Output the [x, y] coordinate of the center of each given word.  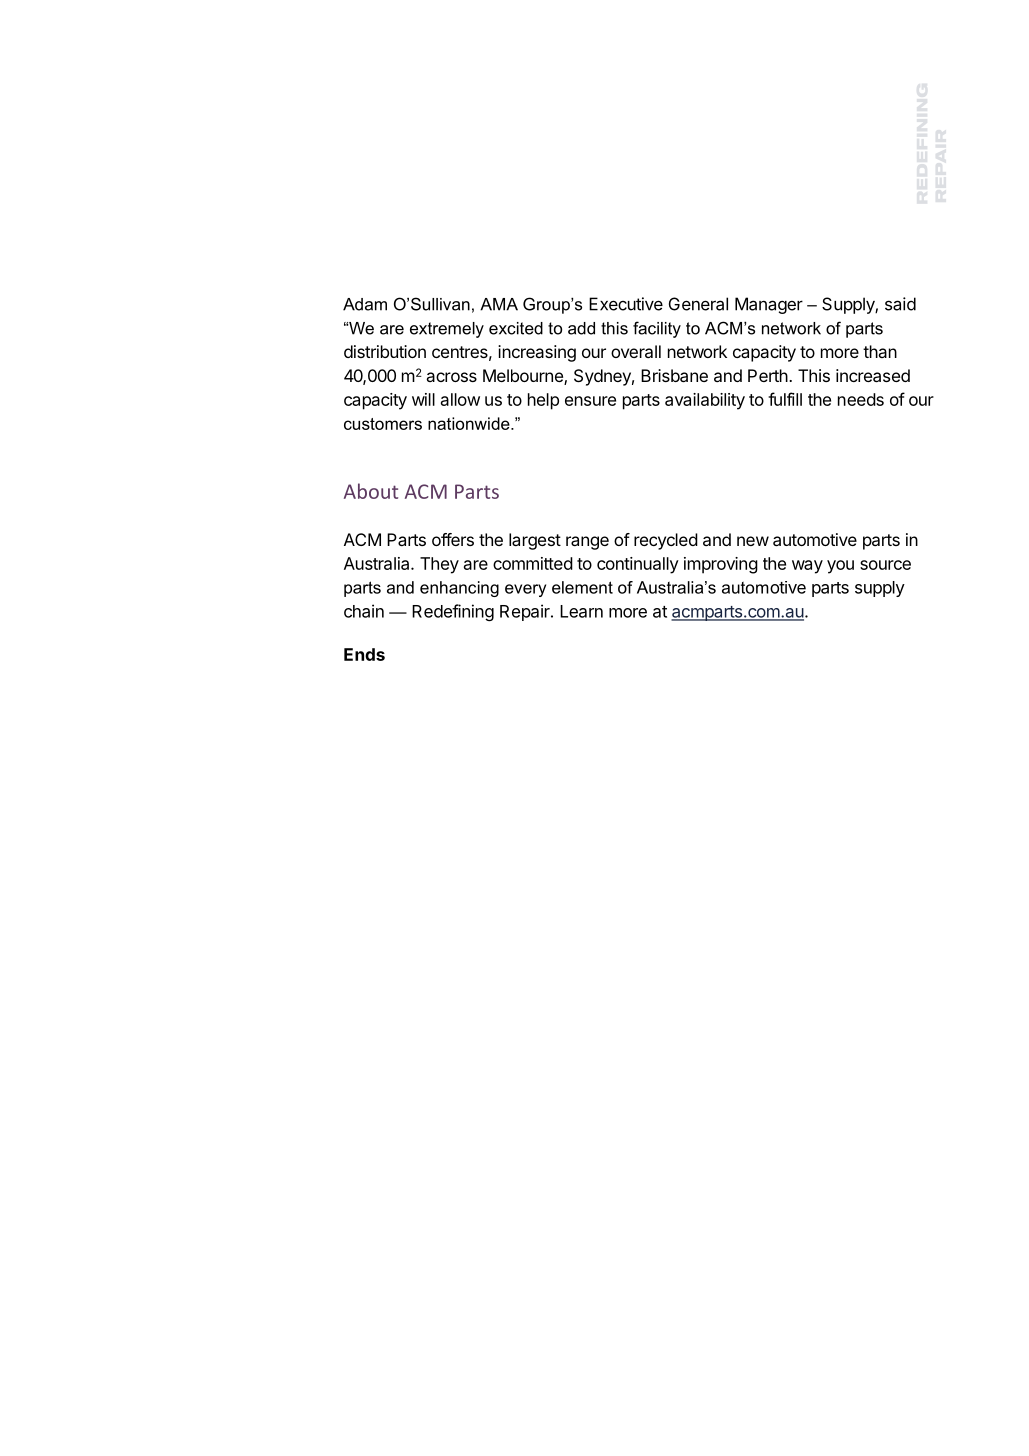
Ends [364, 654]
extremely [447, 330]
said [900, 304]
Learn [581, 611]
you [840, 567]
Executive [626, 304]
